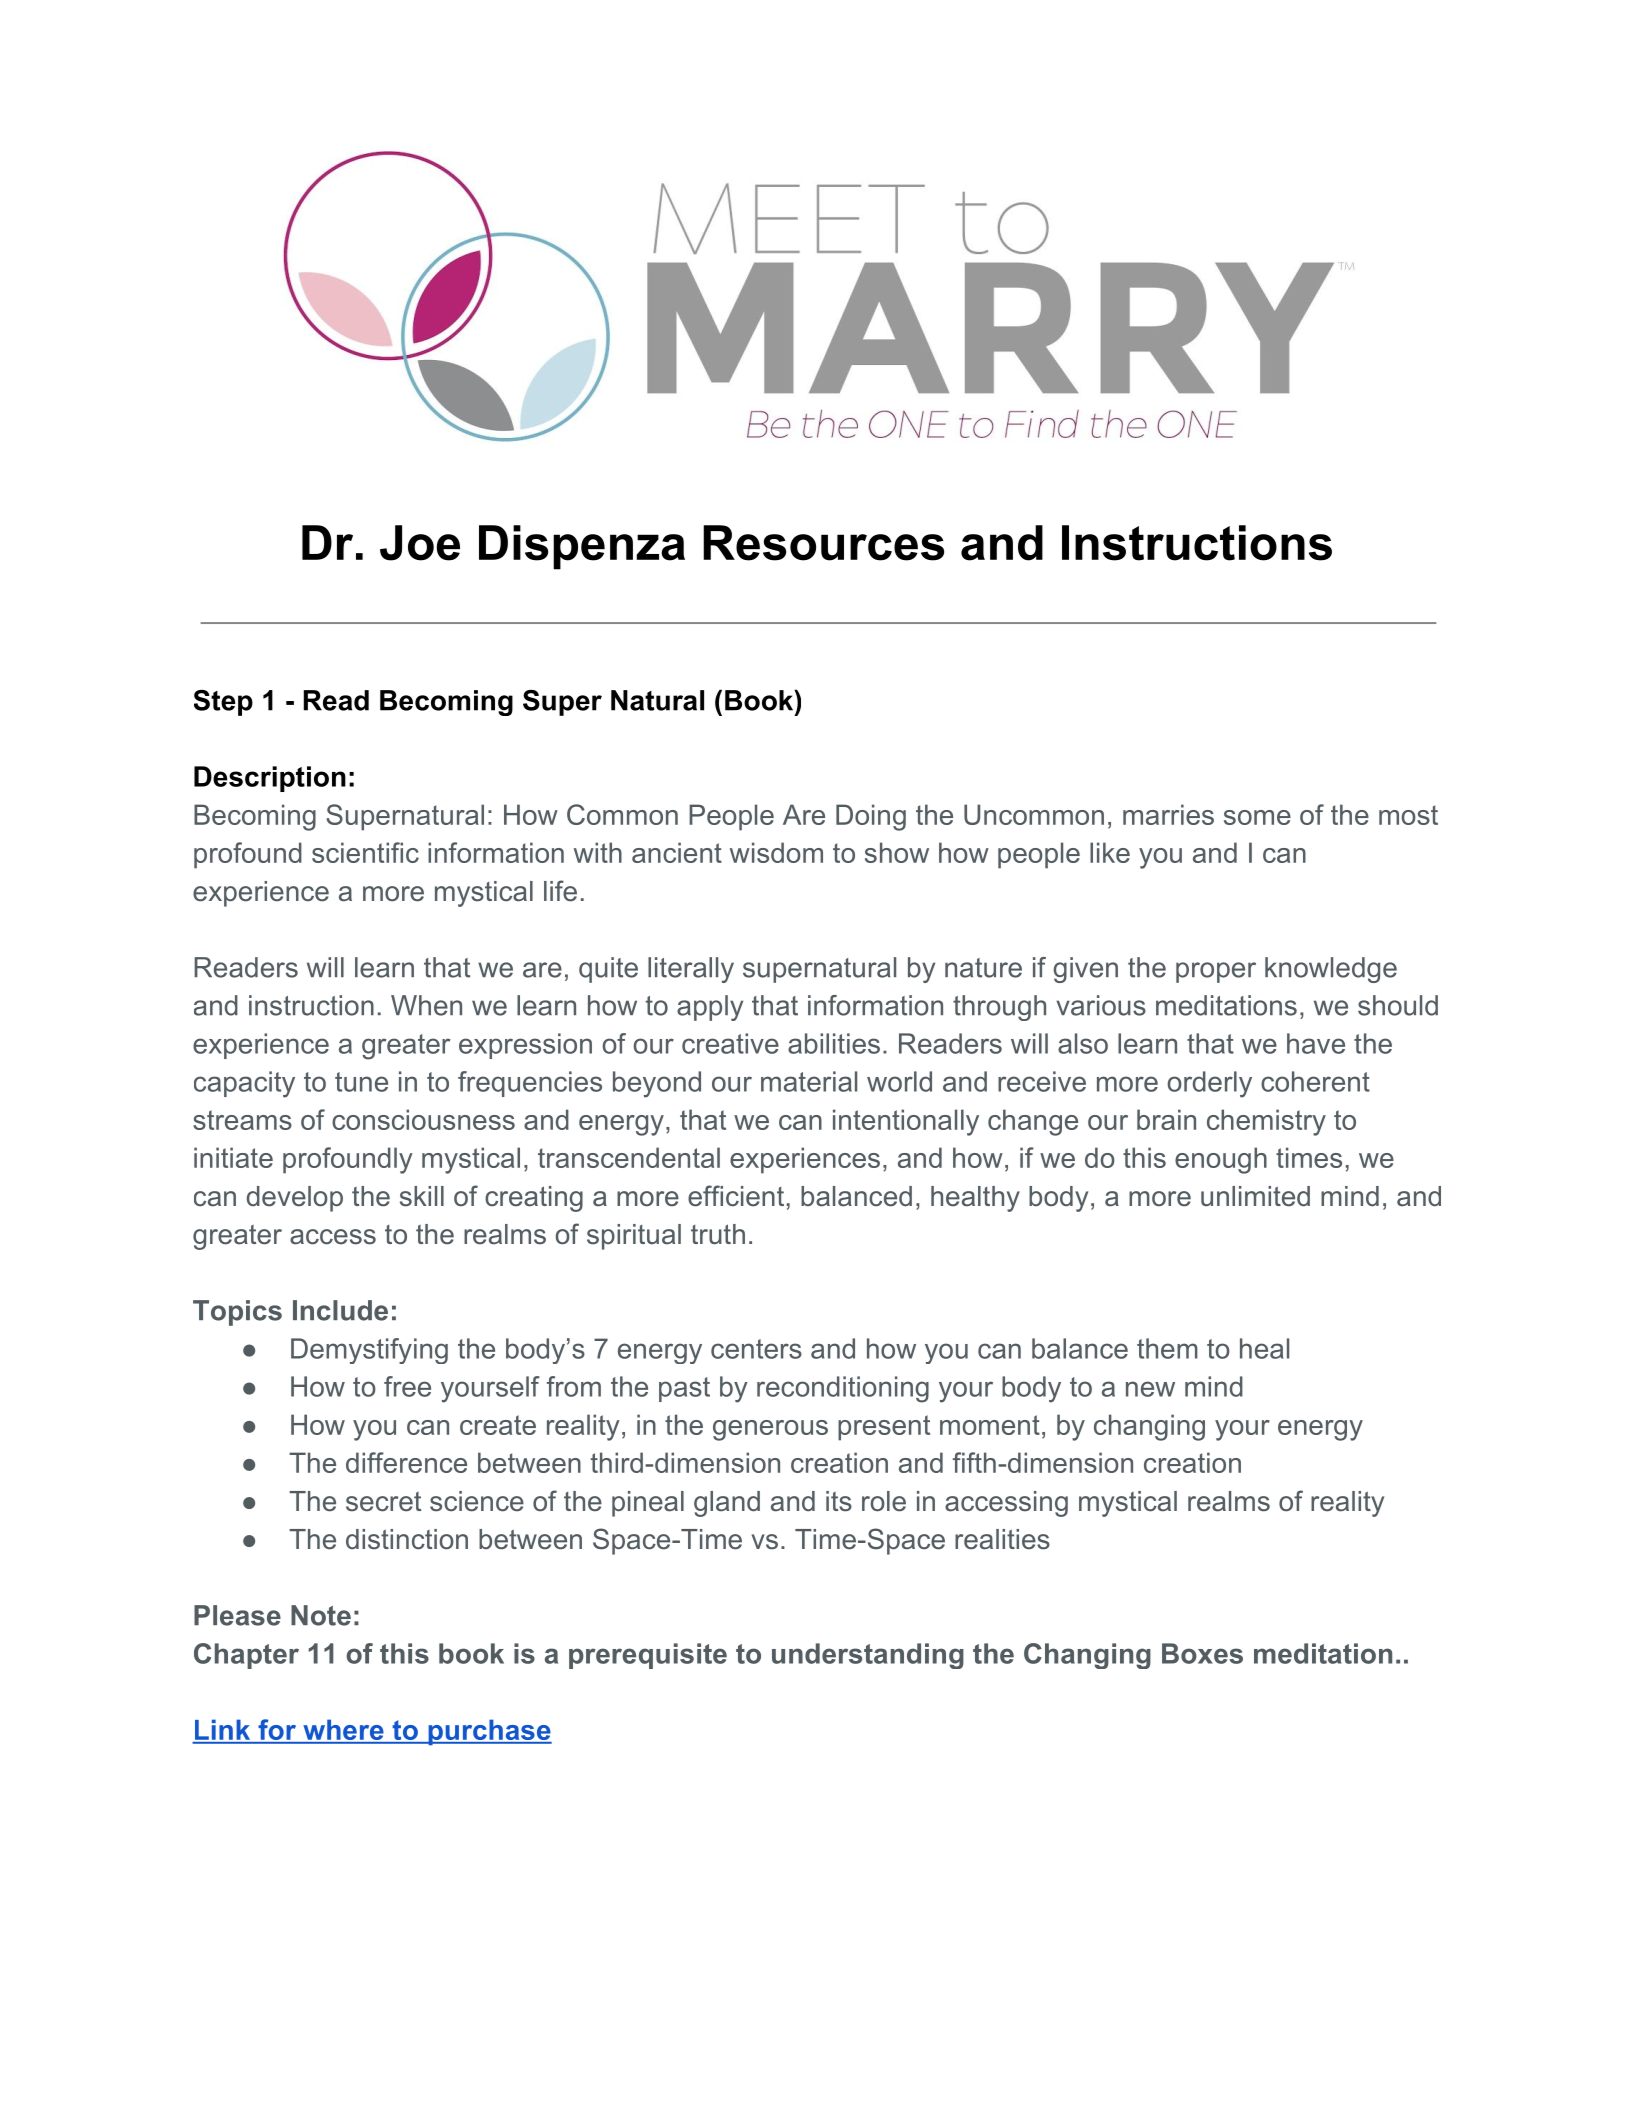 The height and width of the page is (2119, 1637). What do you see at coordinates (691, 970) in the page?
I see `literally` at bounding box center [691, 970].
